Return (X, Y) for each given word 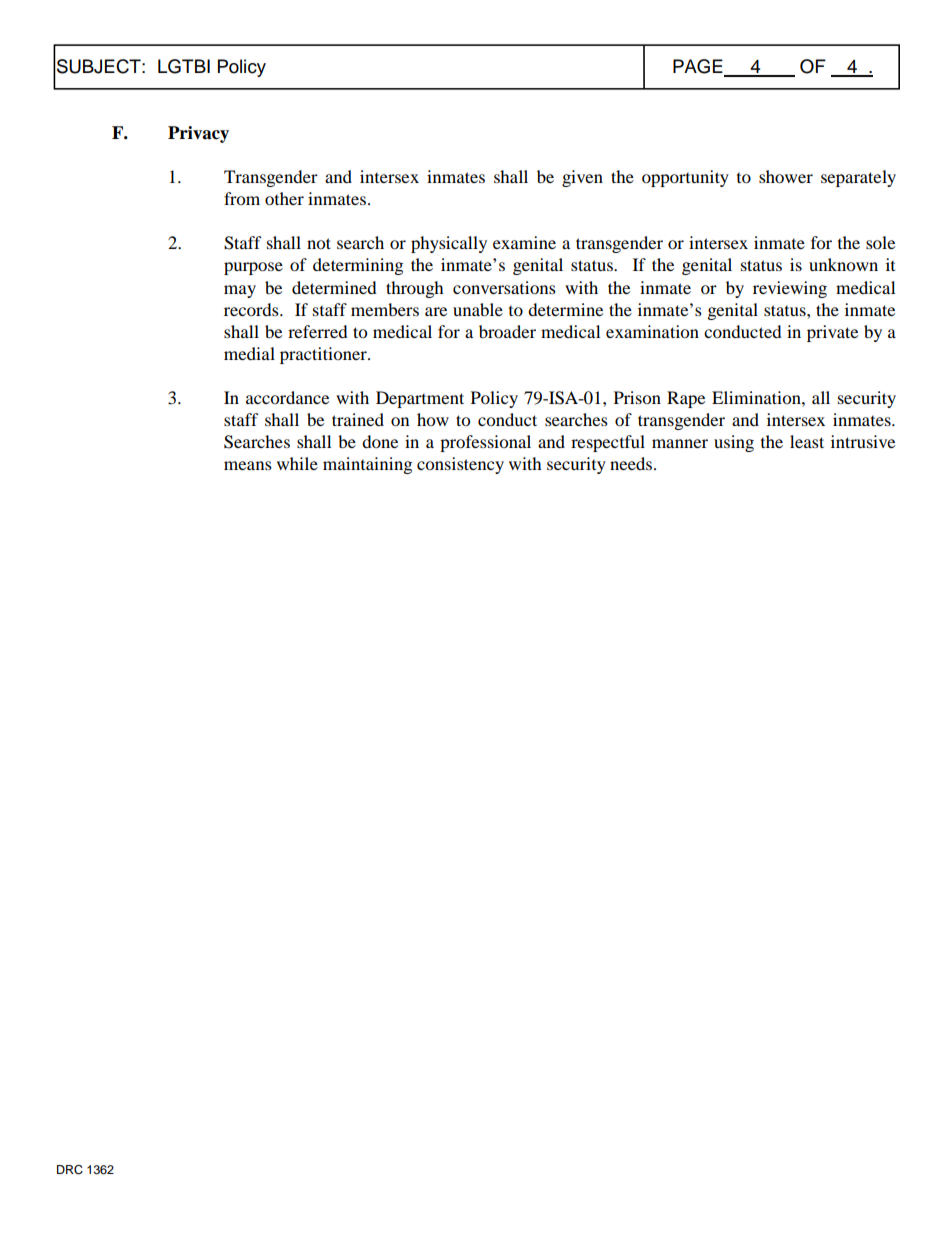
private (832, 333)
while (297, 463)
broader (507, 331)
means (248, 465)
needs (631, 463)
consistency (460, 465)
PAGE (699, 67)
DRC (70, 1170)
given (582, 178)
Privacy (198, 134)
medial (249, 353)
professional (485, 443)
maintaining (367, 465)
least (807, 441)
